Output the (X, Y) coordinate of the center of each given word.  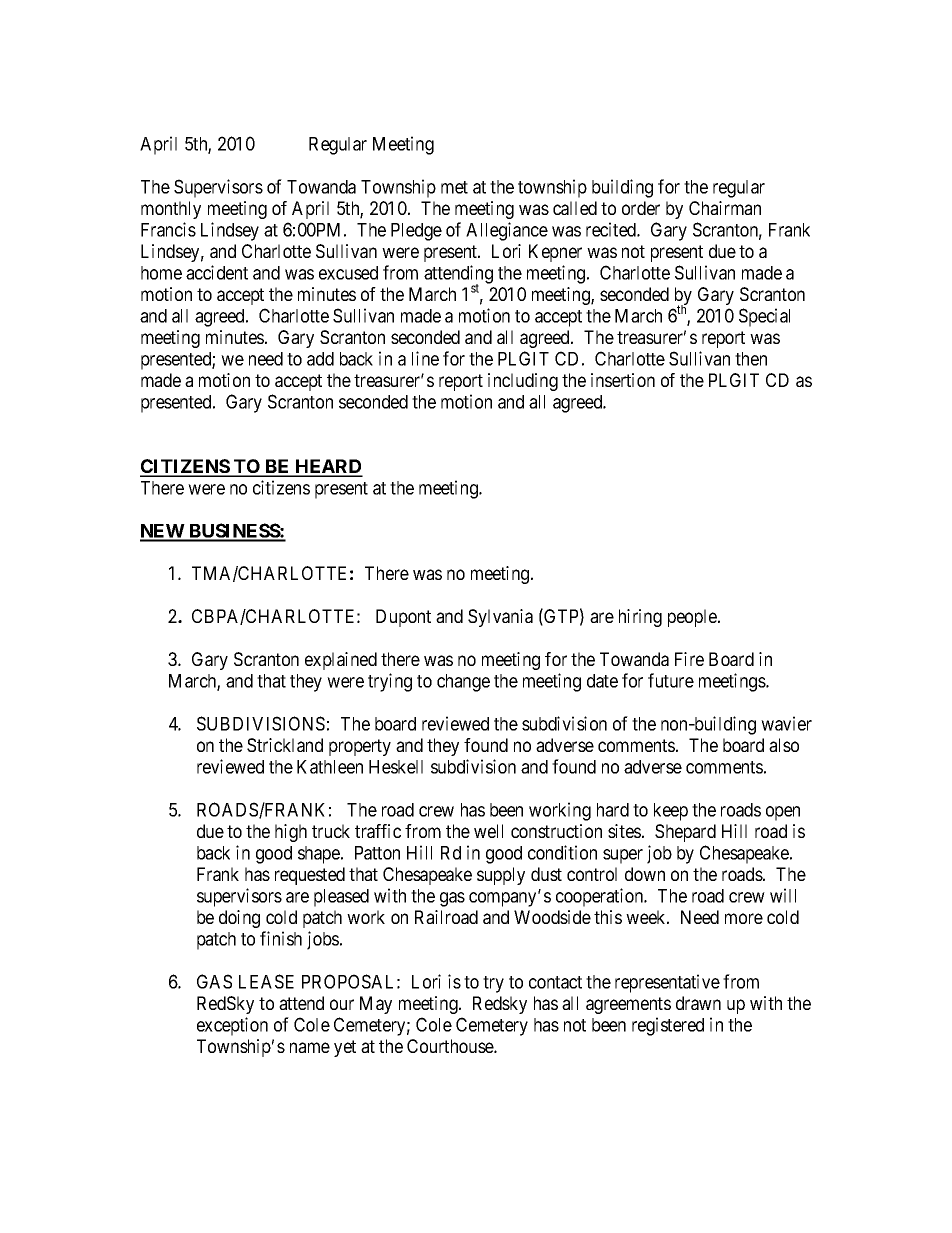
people (693, 618)
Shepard (685, 833)
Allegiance (507, 231)
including (523, 382)
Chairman (725, 208)
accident (217, 272)
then (751, 359)
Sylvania (500, 618)
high (291, 833)
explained (341, 661)
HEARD (328, 467)
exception (232, 1026)
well (488, 831)
